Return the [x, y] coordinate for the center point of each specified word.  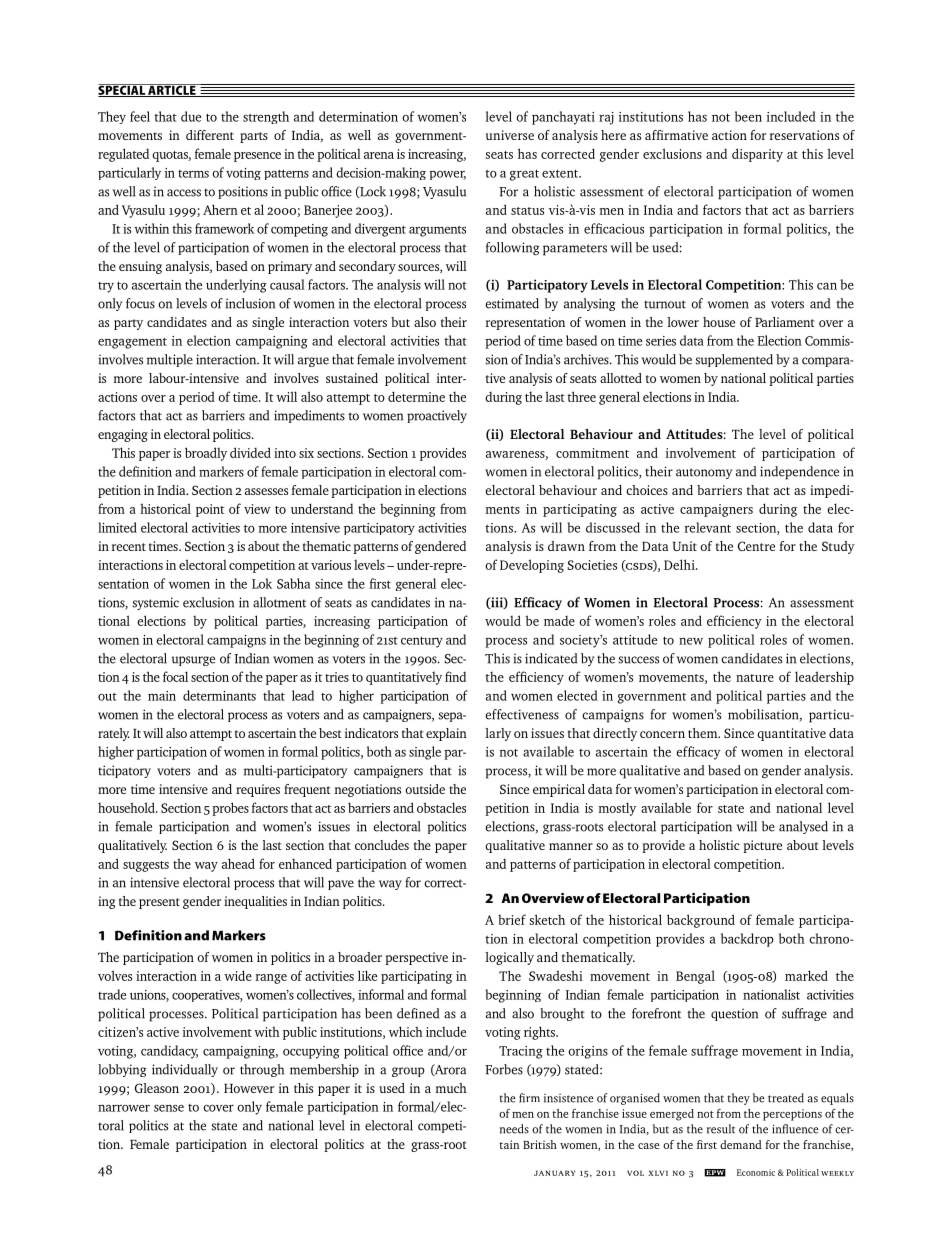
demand [741, 1144]
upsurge [193, 661]
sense [169, 1108]
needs [514, 1129]
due [191, 116]
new [691, 641]
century [422, 642]
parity [766, 155]
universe [510, 135]
